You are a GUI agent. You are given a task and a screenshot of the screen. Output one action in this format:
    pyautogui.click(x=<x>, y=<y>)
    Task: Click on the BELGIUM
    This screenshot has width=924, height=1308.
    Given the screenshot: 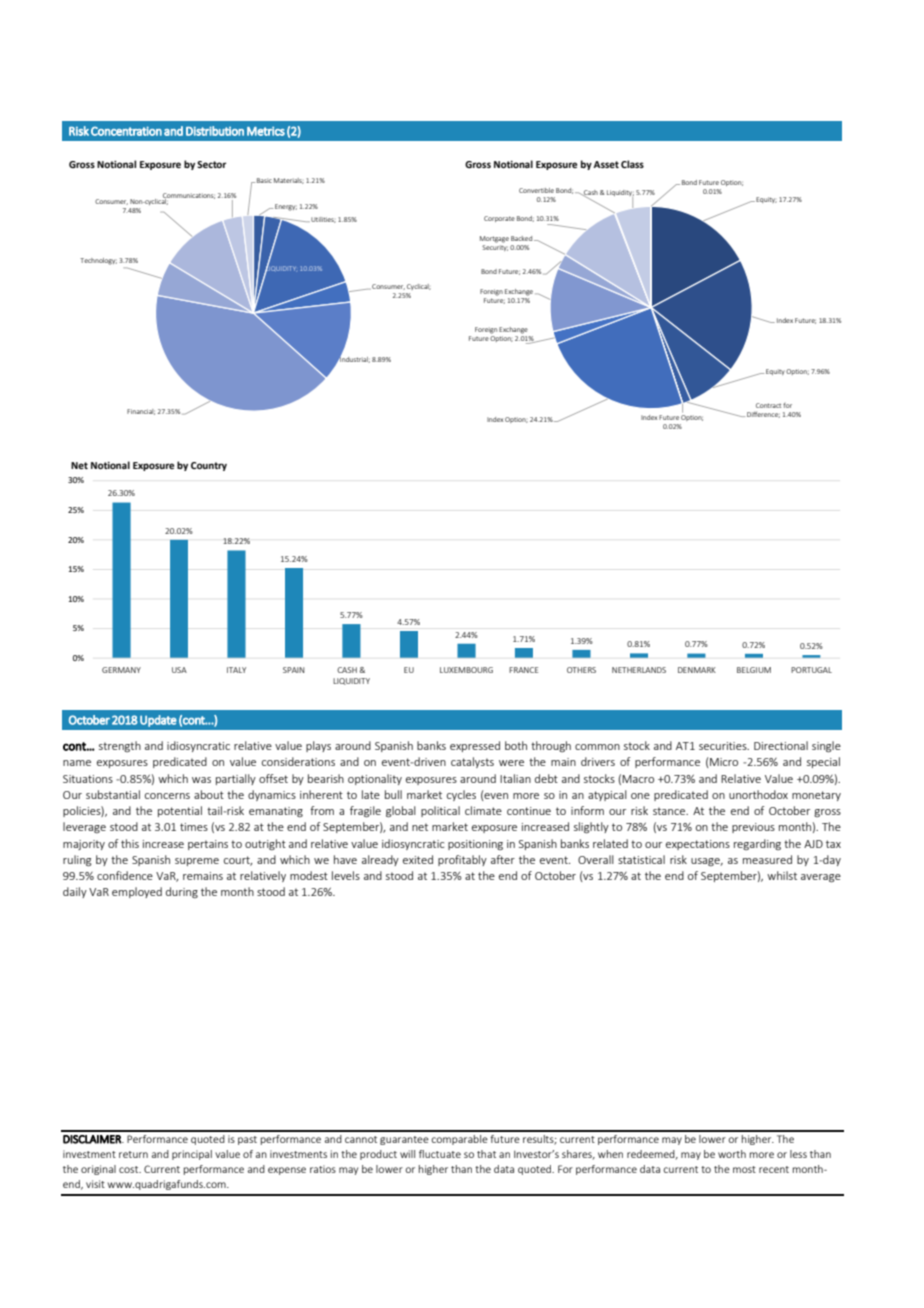 What is the action you would take?
    pyautogui.click(x=754, y=670)
